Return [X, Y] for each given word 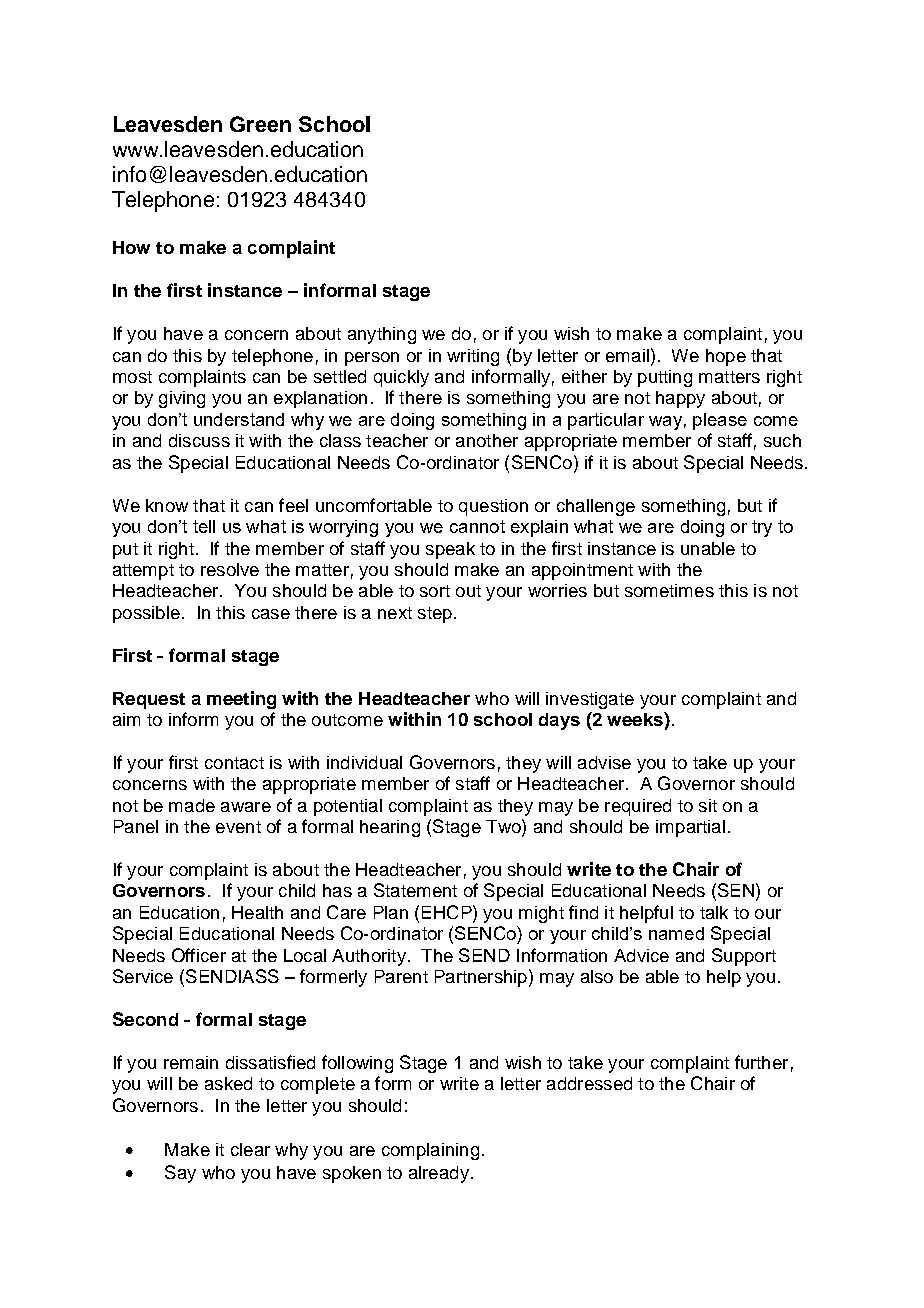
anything [382, 335]
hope [726, 357]
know [167, 505]
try [762, 528]
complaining [430, 1151]
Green [260, 124]
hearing [390, 828]
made [192, 805]
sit [708, 805]
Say [180, 1174]
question [493, 507]
